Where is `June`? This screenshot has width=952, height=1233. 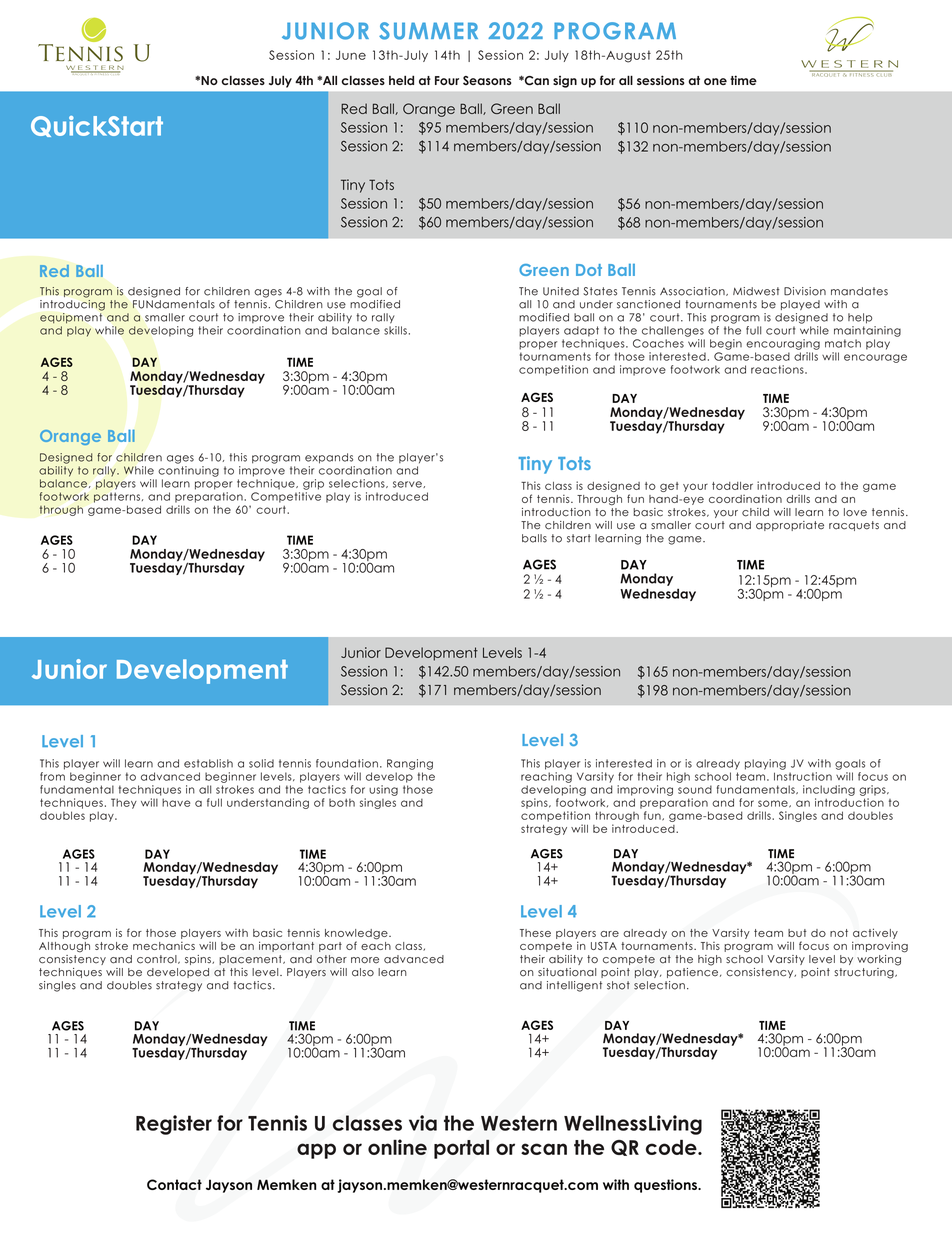
June is located at coordinates (351, 55).
